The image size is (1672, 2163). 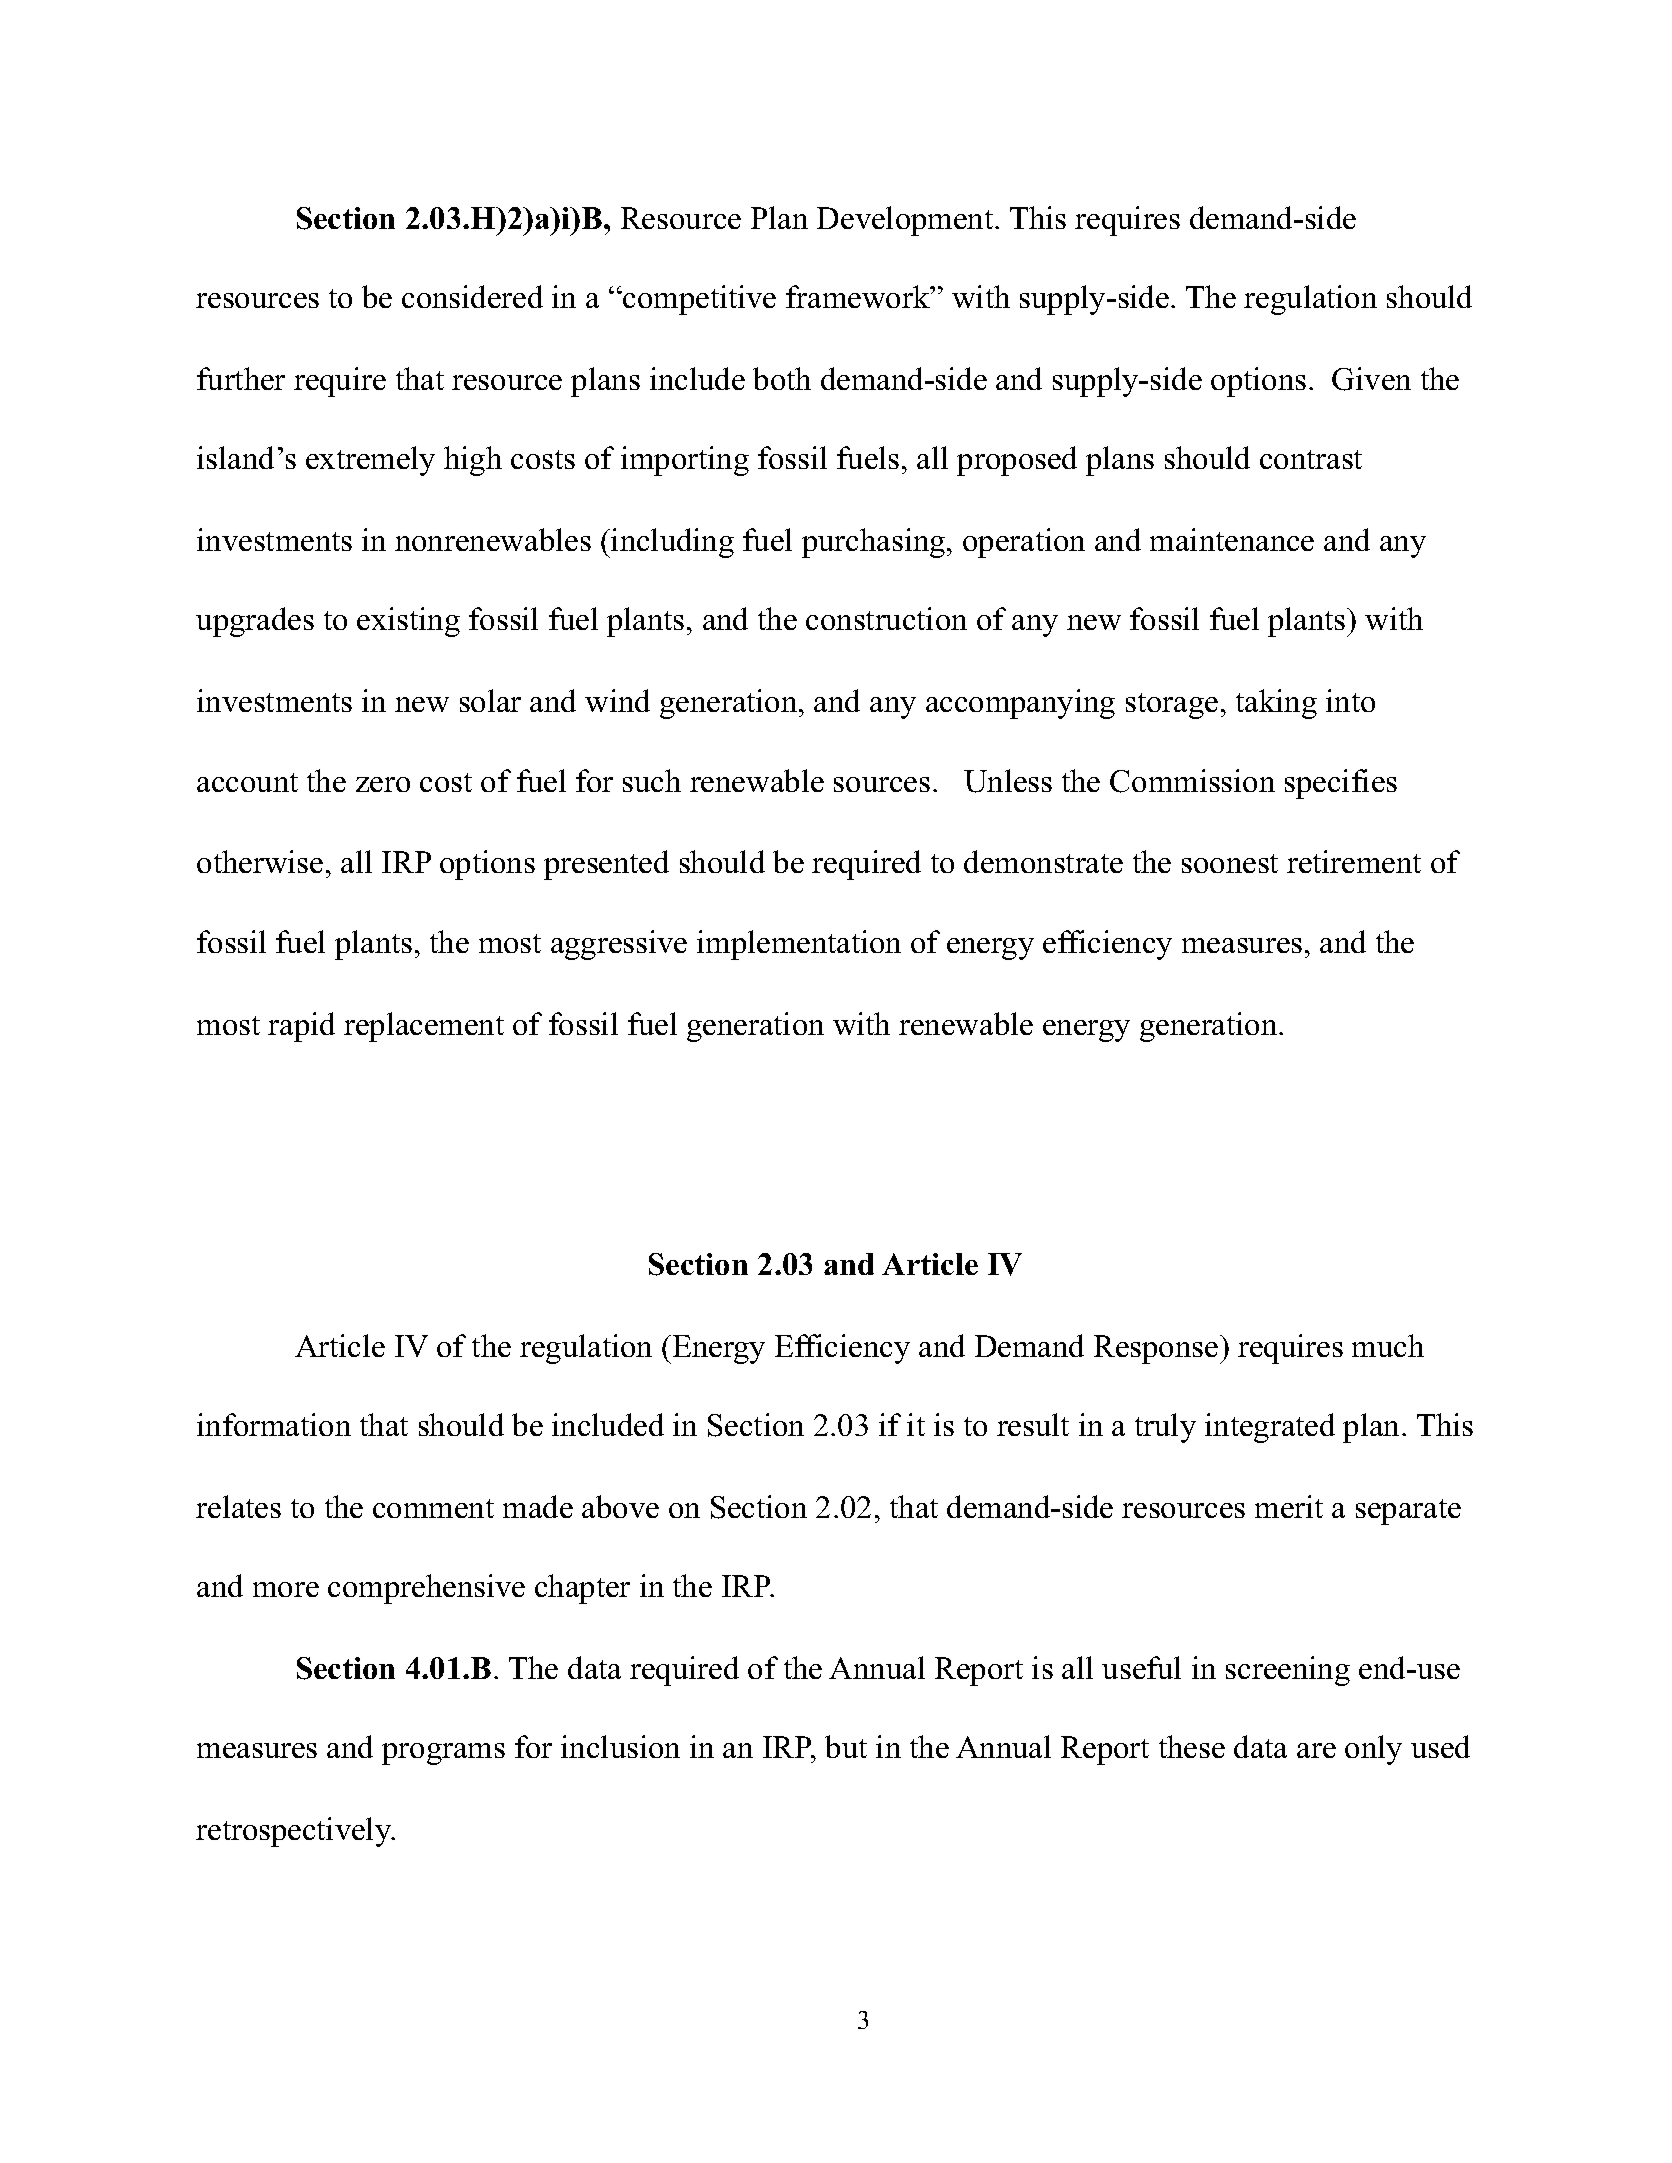 What do you see at coordinates (859, 296) in the document?
I see `framework` at bounding box center [859, 296].
